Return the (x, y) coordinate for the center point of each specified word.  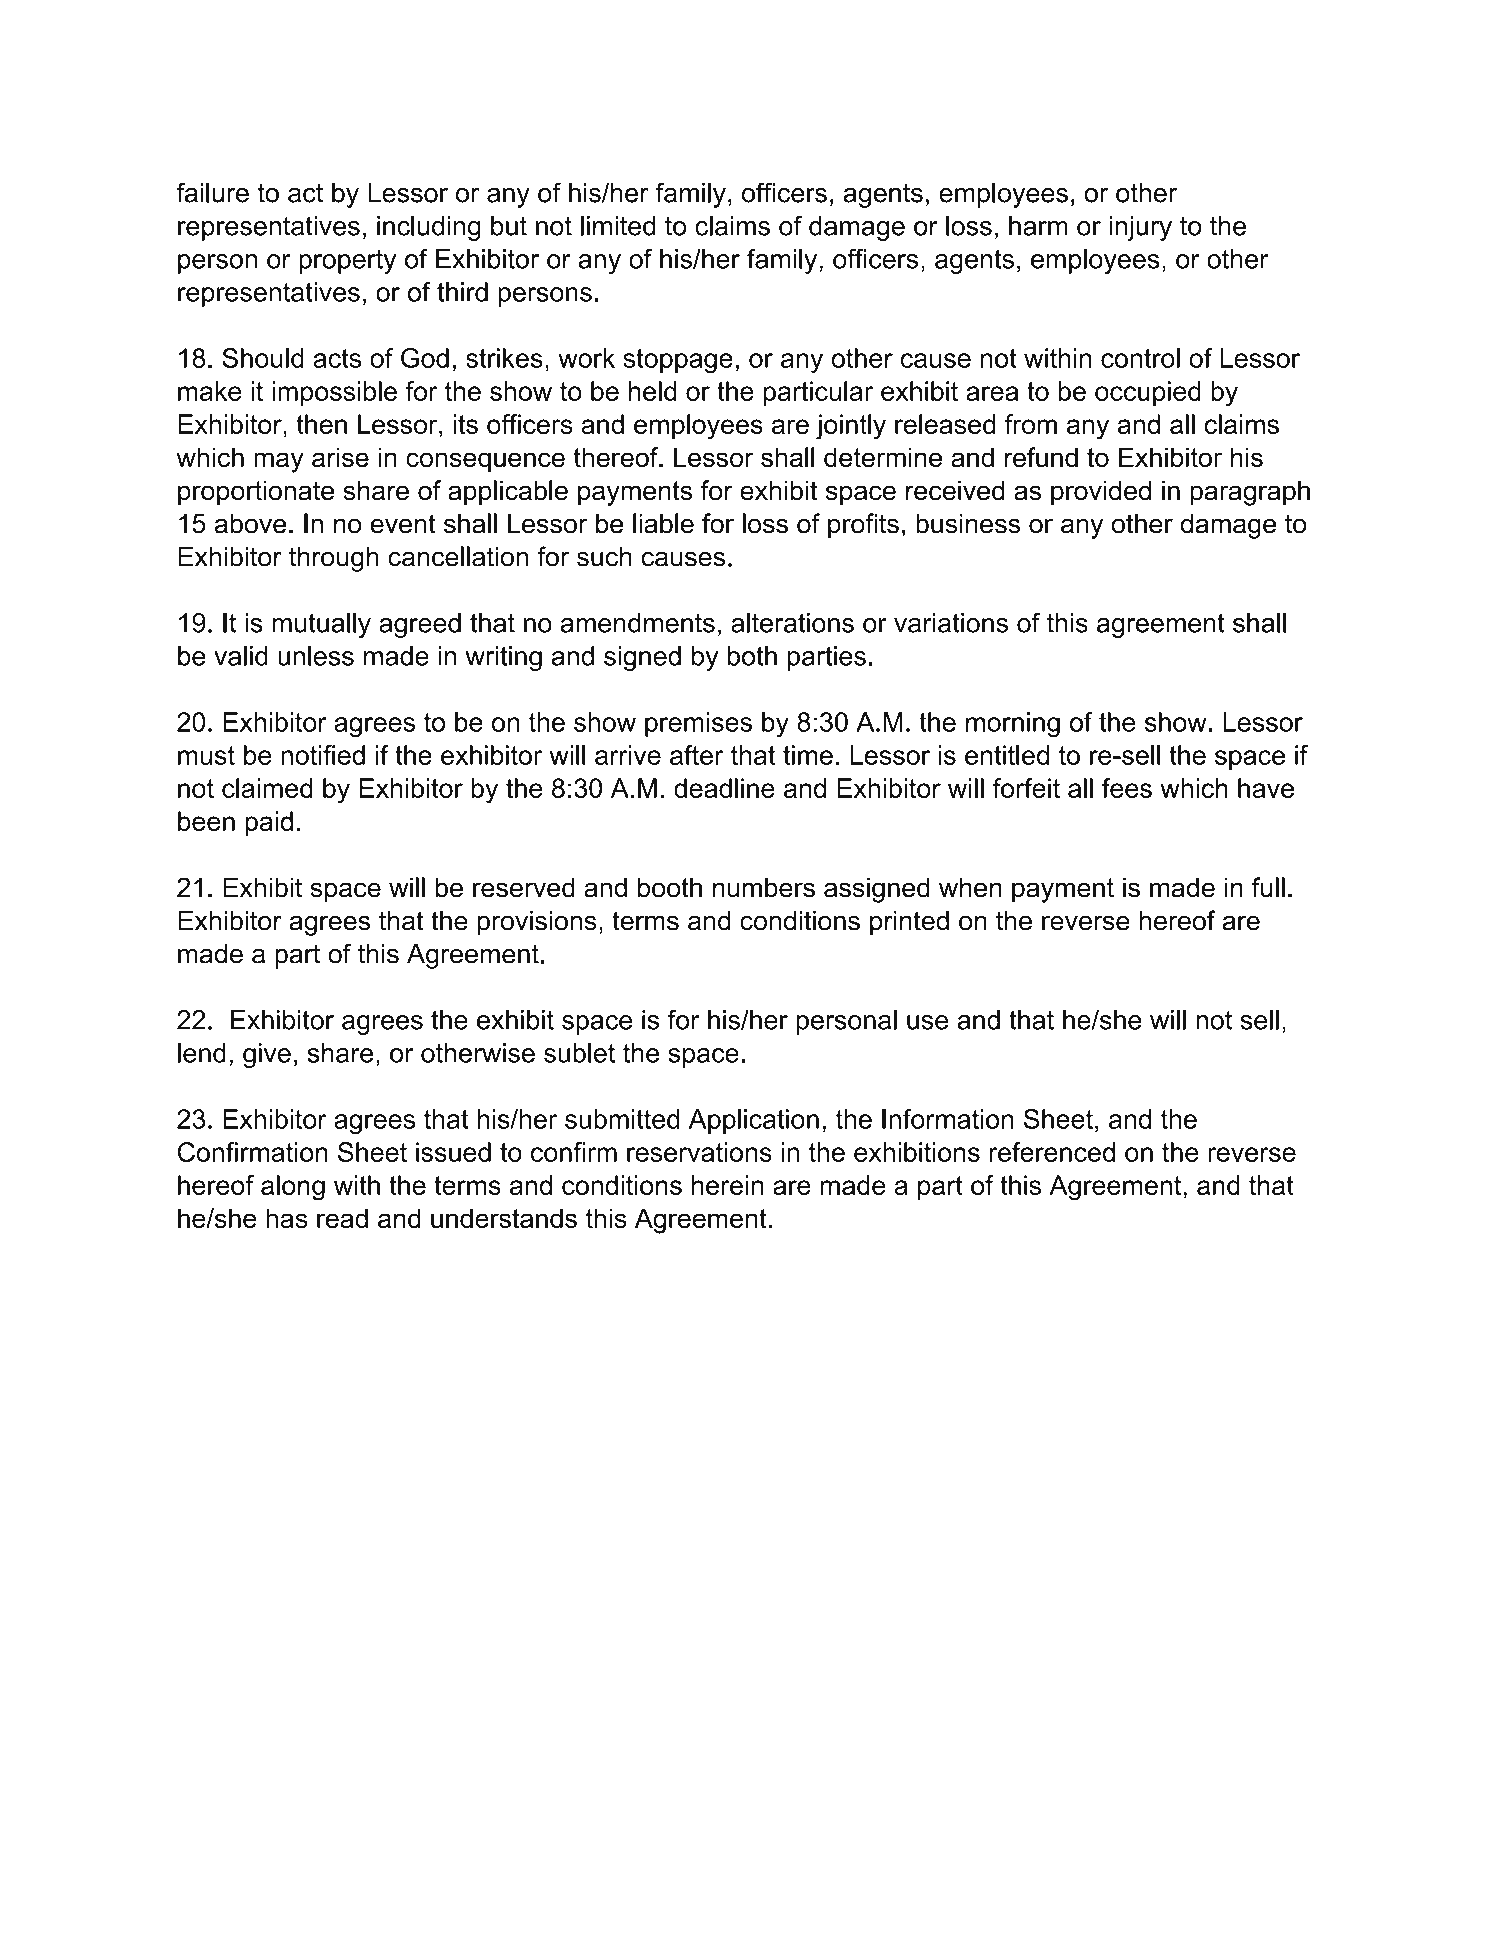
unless (316, 656)
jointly (851, 427)
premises (698, 724)
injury (1140, 228)
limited (618, 226)
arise (340, 457)
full (1268, 887)
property (347, 262)
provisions (537, 923)
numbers (764, 887)
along (293, 1188)
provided (1101, 493)
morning (1013, 725)
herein (728, 1185)
